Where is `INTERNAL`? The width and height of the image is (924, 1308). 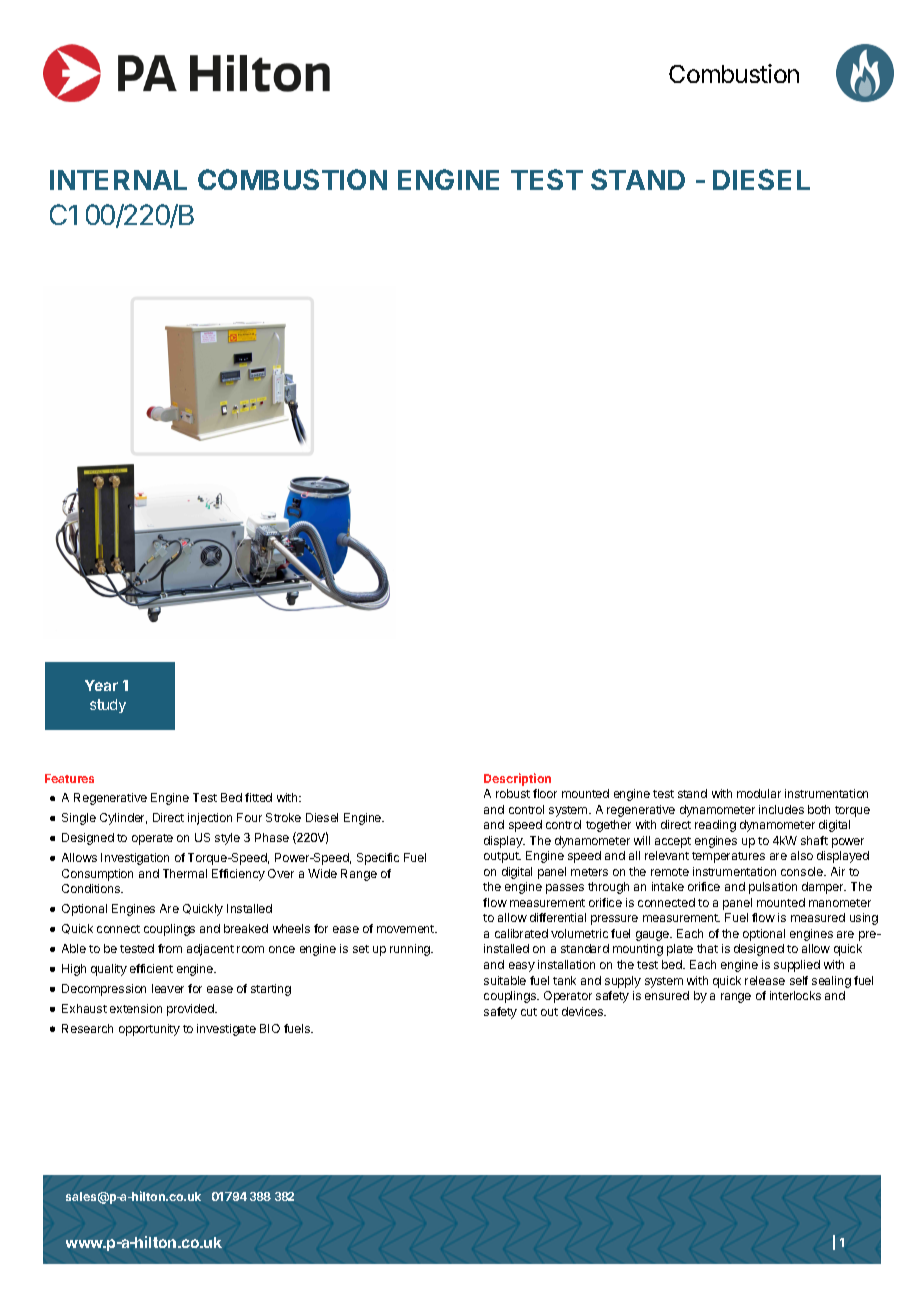 INTERNAL is located at coordinates (118, 180).
